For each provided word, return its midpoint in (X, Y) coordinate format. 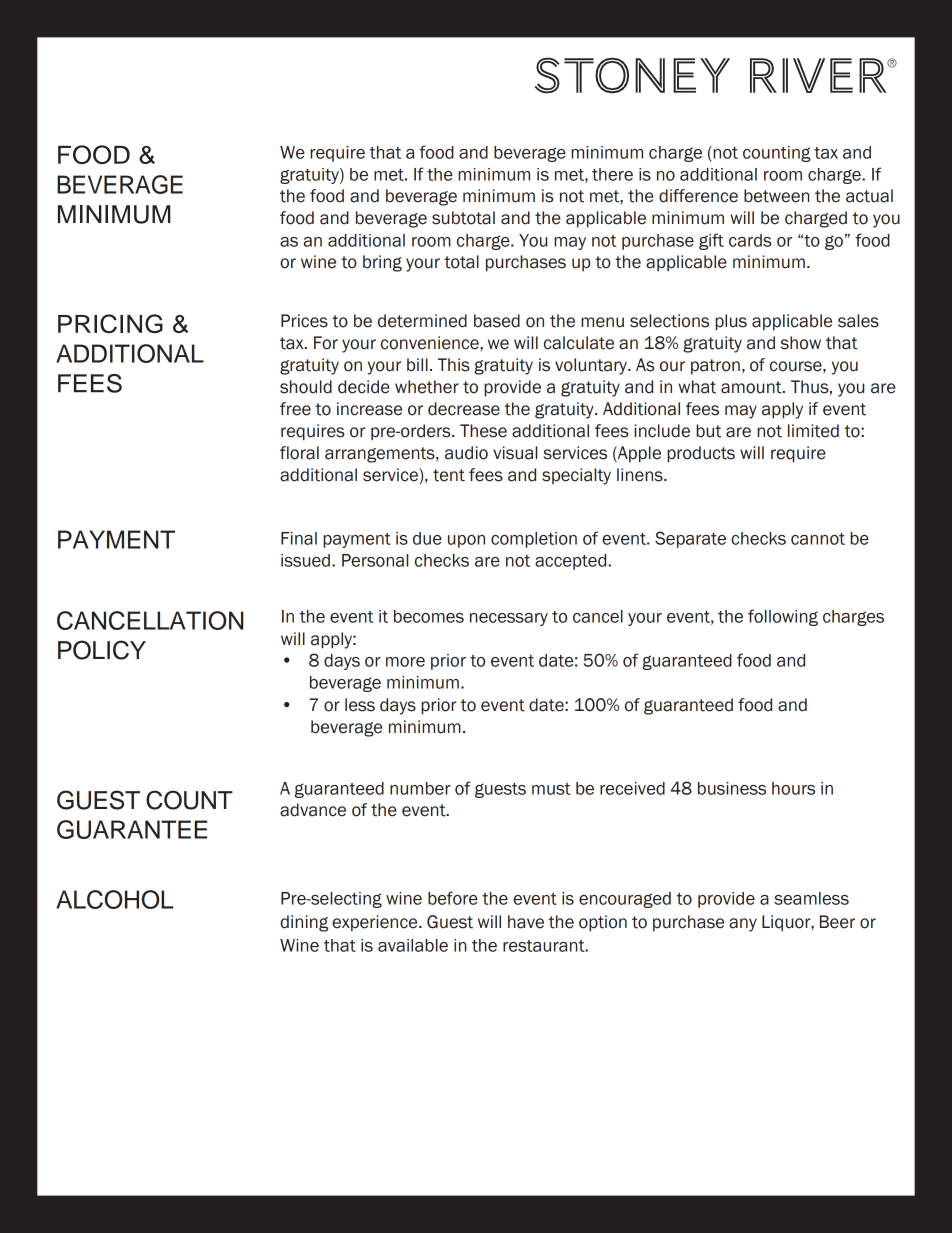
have (526, 922)
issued (305, 560)
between (776, 196)
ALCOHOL (114, 899)
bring (382, 263)
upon (466, 541)
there (612, 174)
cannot (818, 539)
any (743, 925)
